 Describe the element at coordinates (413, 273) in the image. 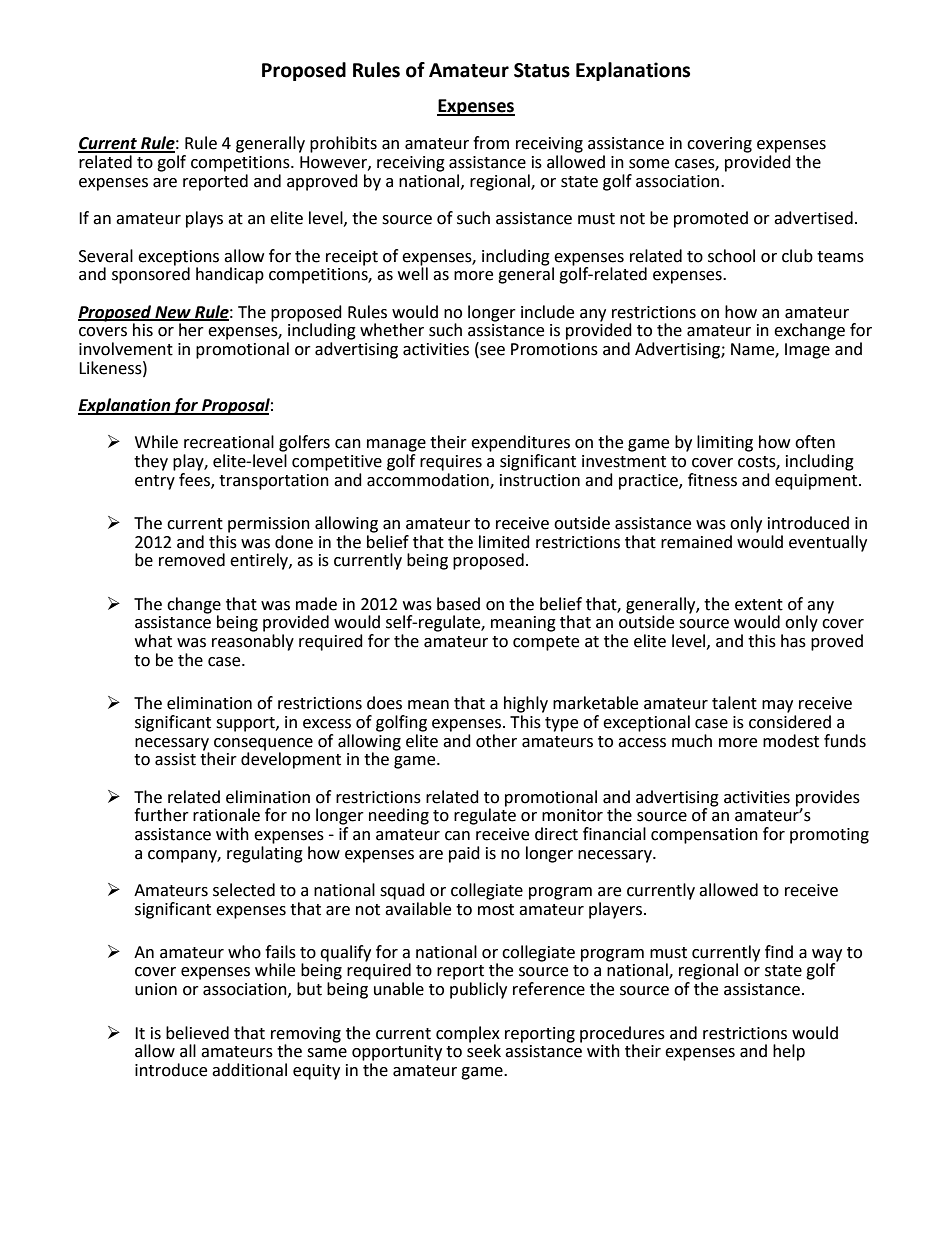

I see `well` at that location.
